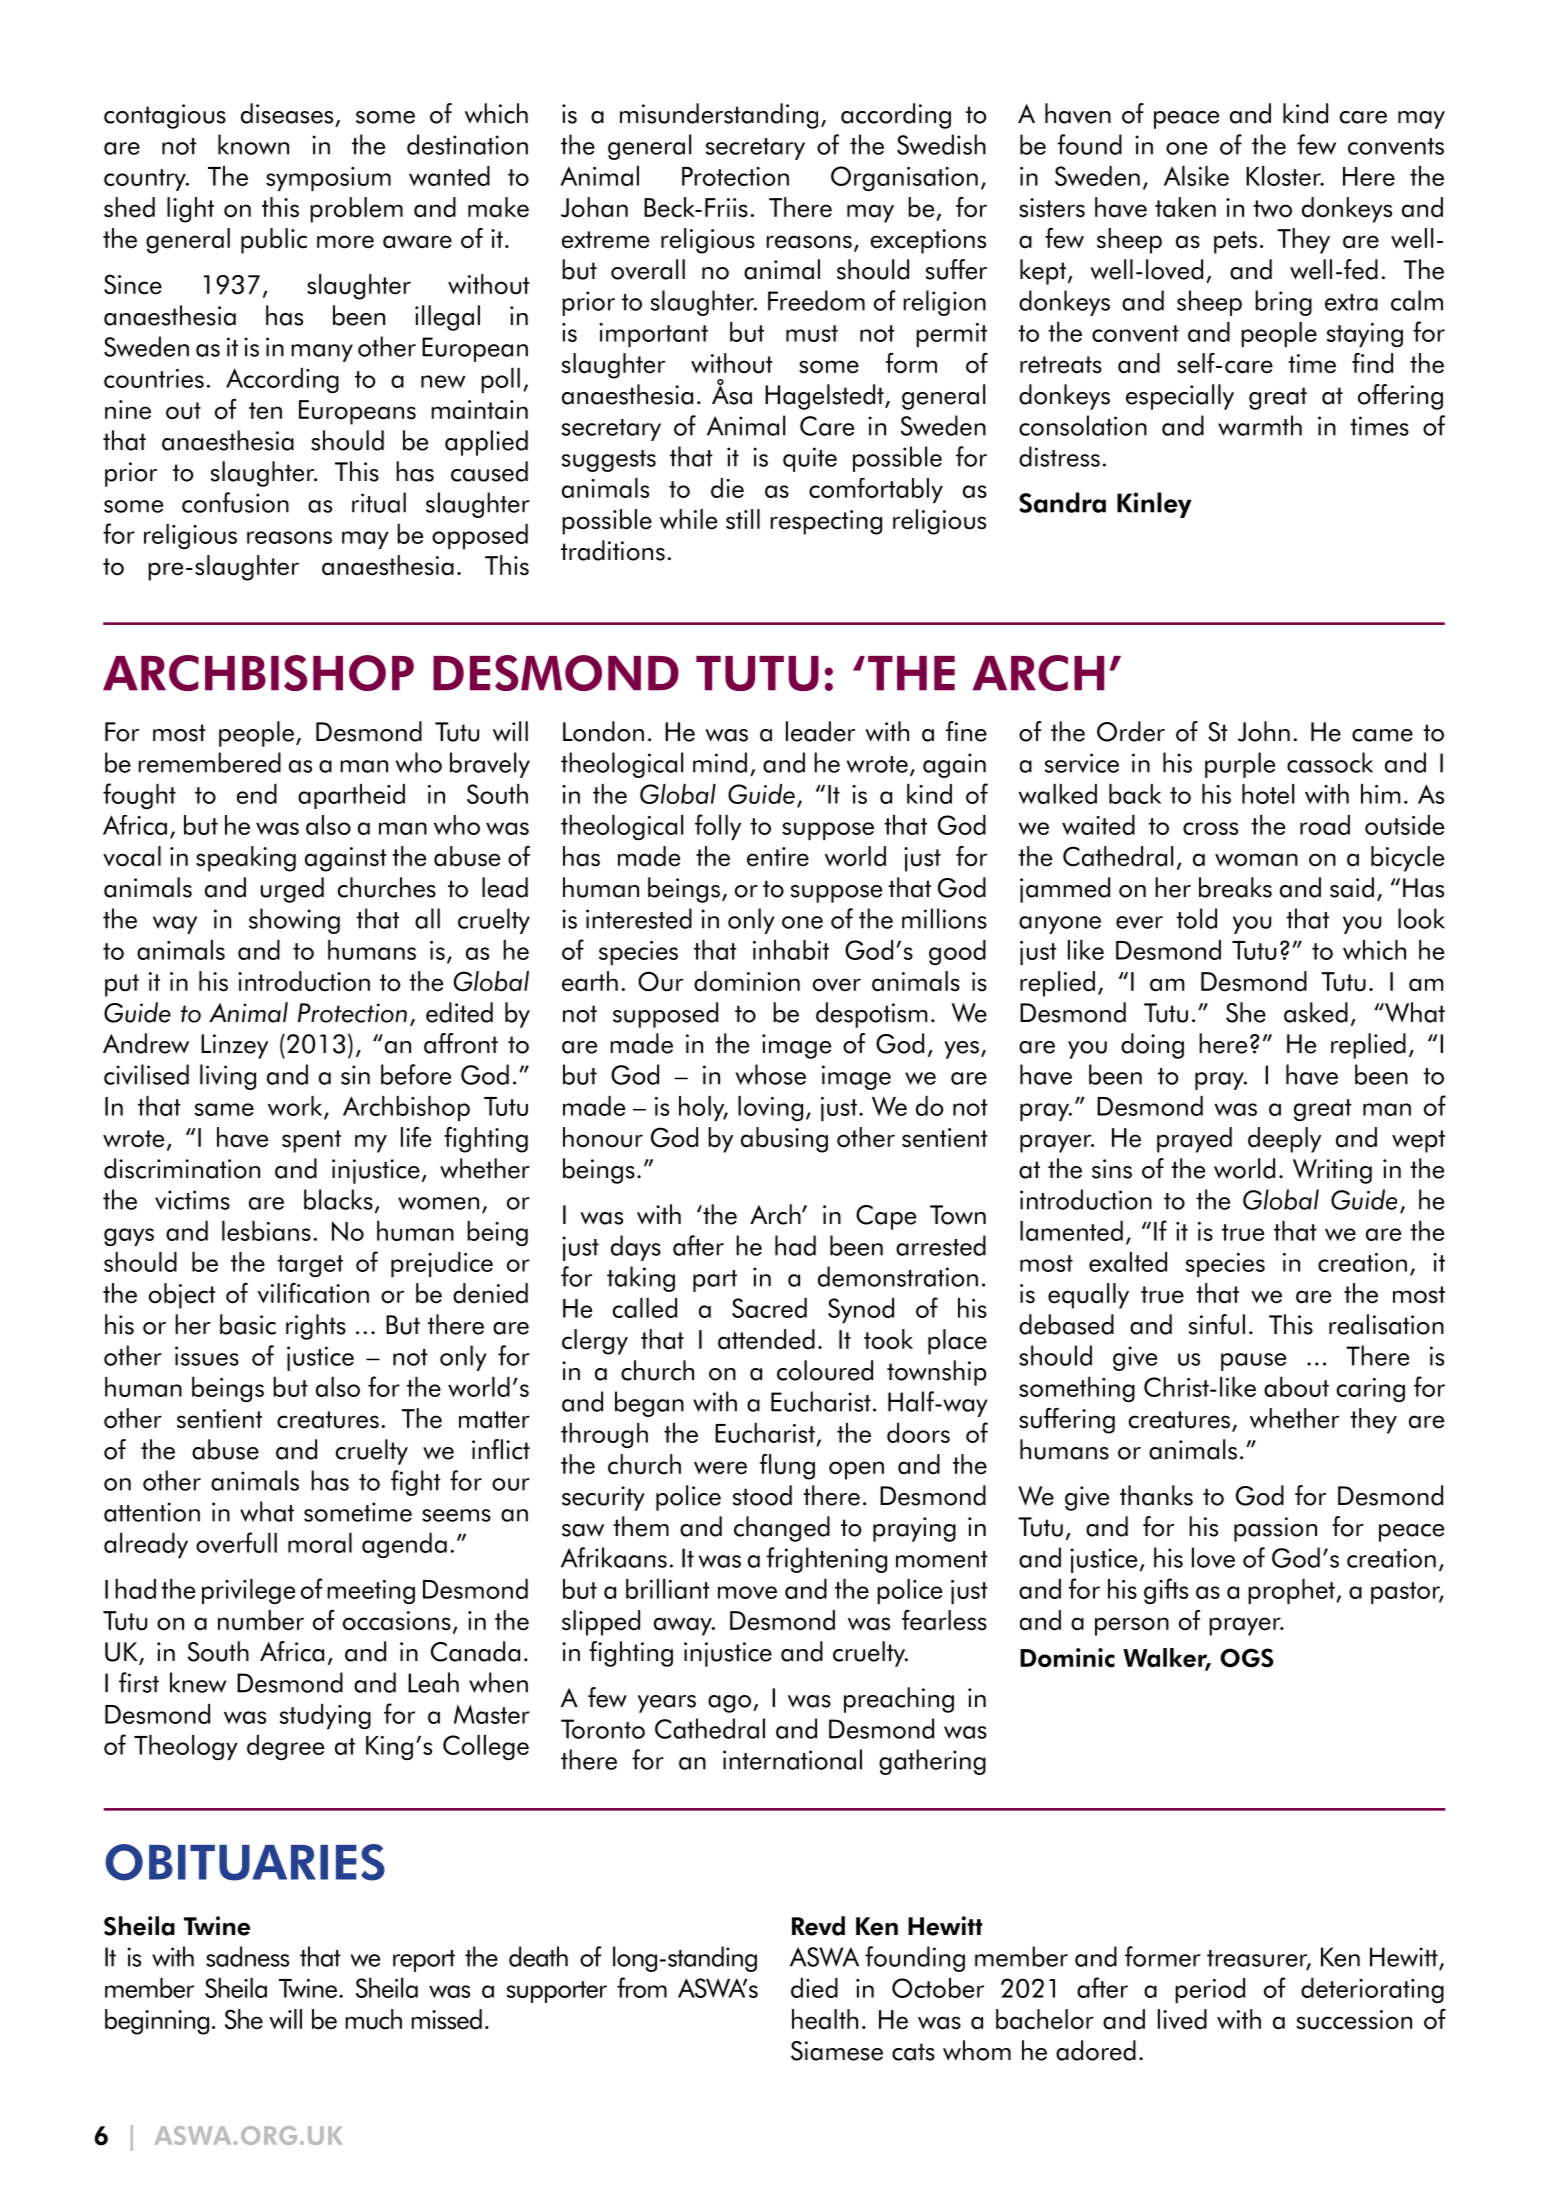 The height and width of the page is (2190, 1548). Describe the element at coordinates (1272, 209) in the page. I see `two` at that location.
